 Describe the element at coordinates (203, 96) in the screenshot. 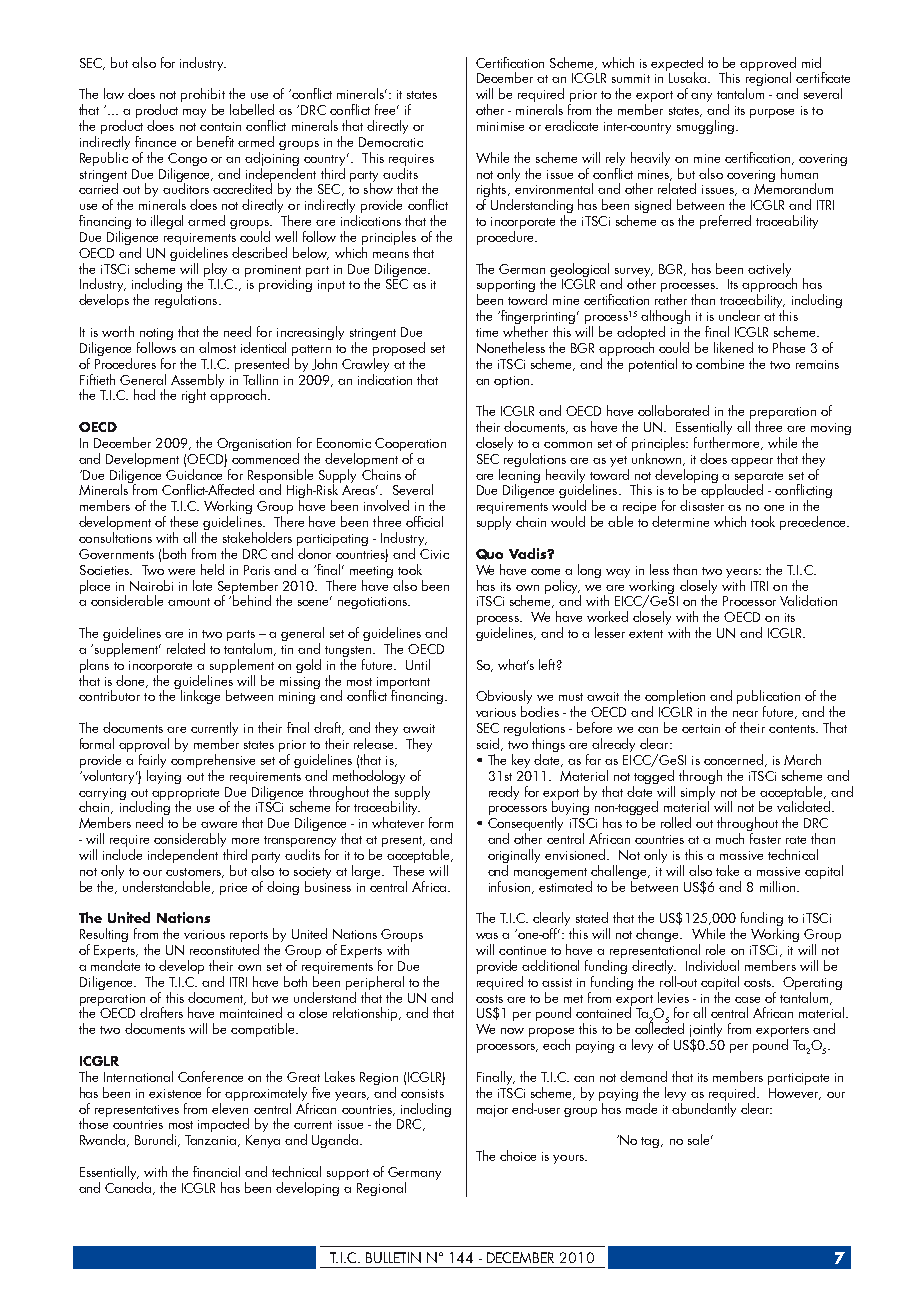

I see `prohibit` at that location.
